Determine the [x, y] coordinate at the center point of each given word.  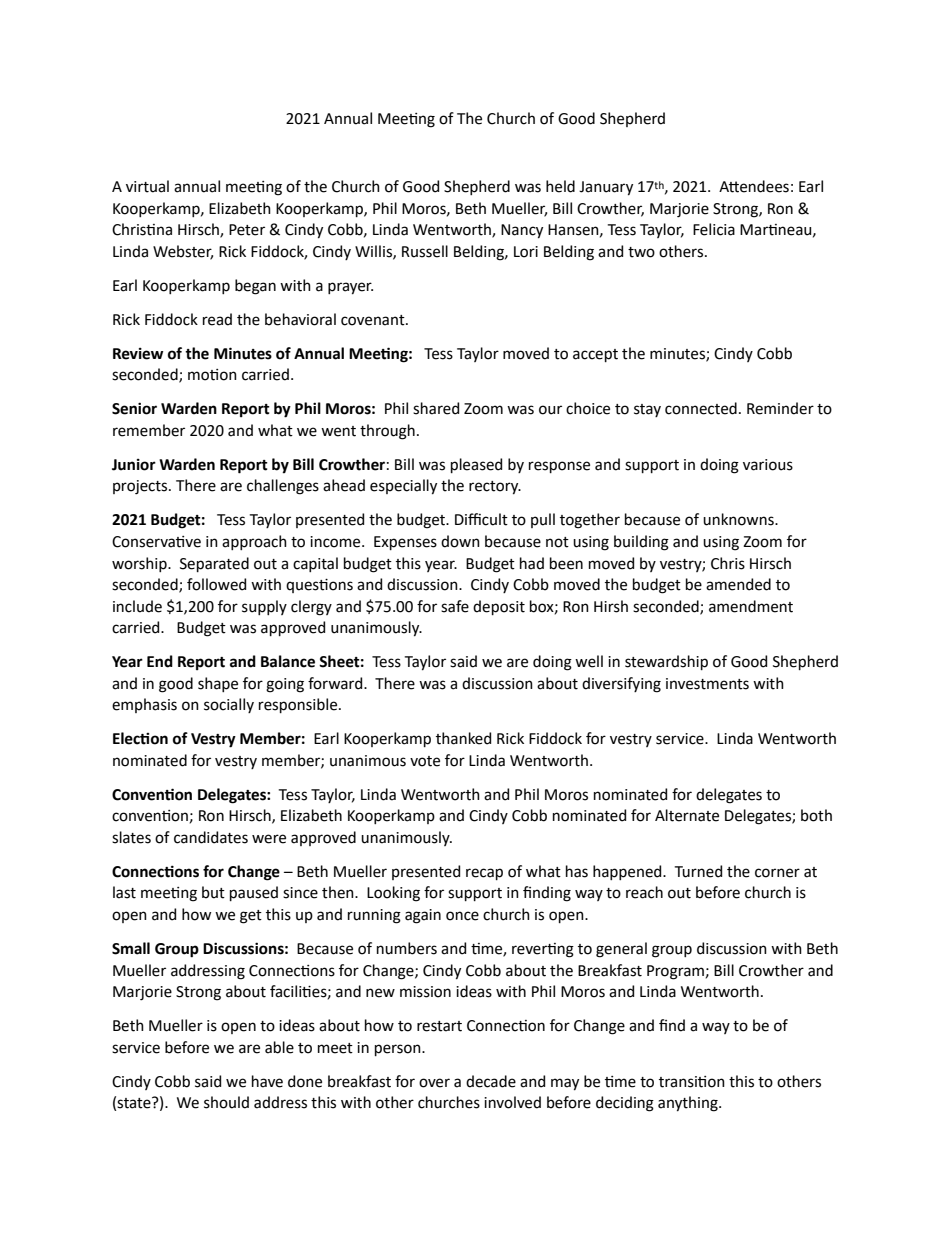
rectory [495, 488]
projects [141, 487]
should [226, 1102]
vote [425, 761]
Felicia [714, 229]
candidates [211, 837]
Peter [247, 230]
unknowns [739, 519]
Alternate [687, 815]
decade [491, 1081]
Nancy [522, 231]
